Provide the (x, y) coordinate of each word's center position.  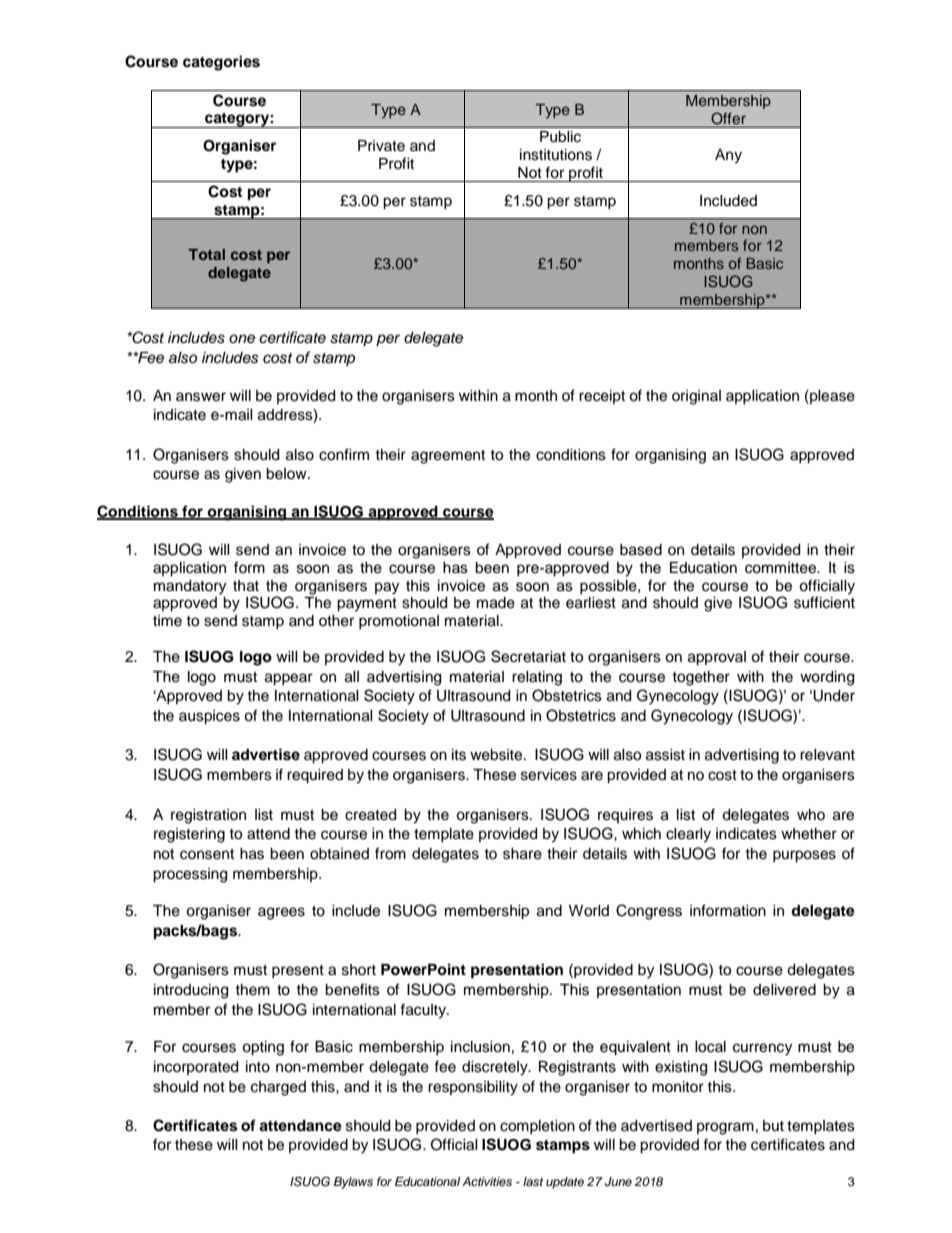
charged (278, 1088)
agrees (281, 913)
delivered (784, 990)
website (497, 755)
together (701, 678)
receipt (602, 397)
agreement (448, 457)
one (242, 339)
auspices (209, 717)
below (287, 474)
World (589, 911)
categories (221, 63)
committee (782, 568)
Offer (728, 118)
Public (560, 137)
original (696, 397)
